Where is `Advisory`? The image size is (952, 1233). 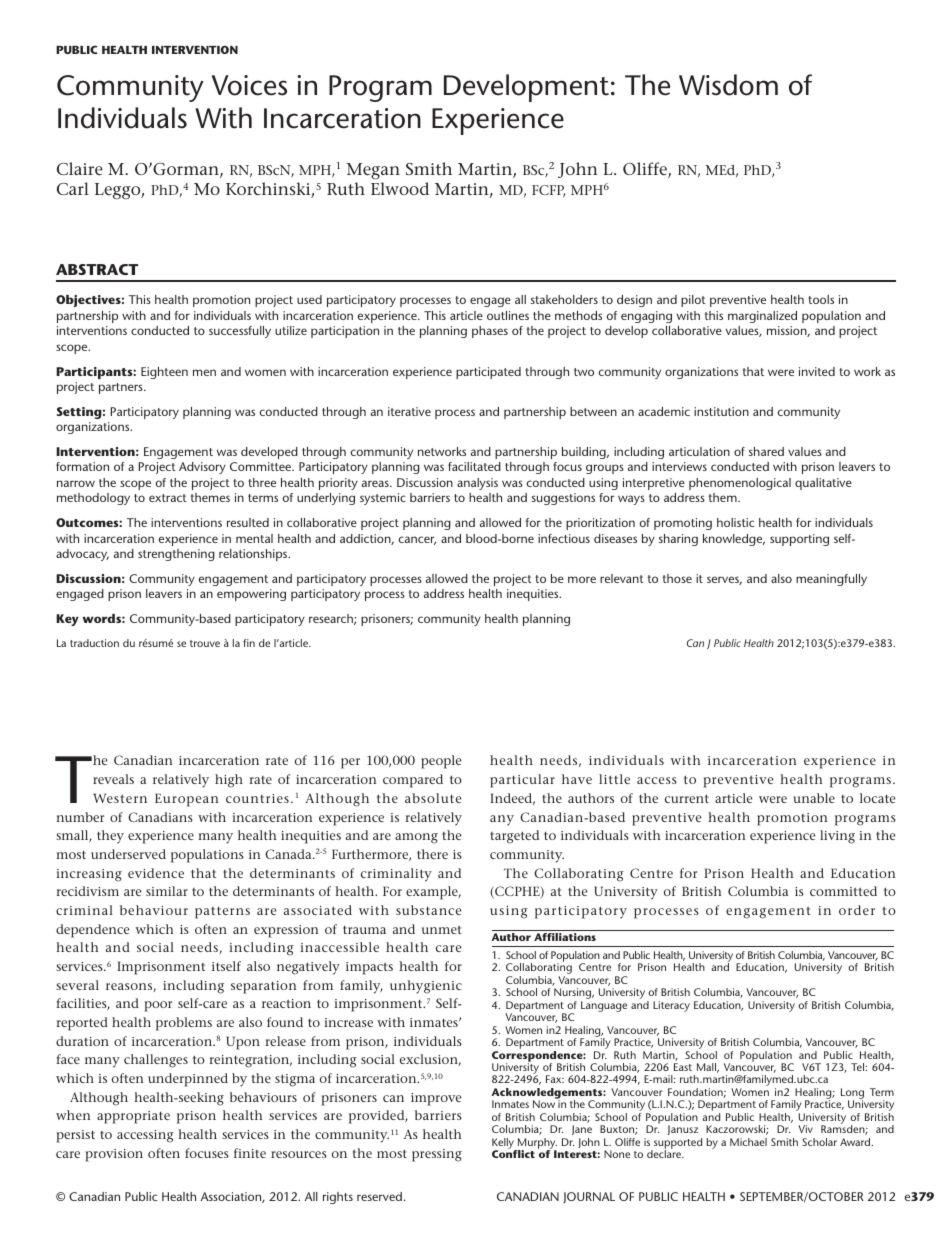
Advisory is located at coordinates (202, 468).
